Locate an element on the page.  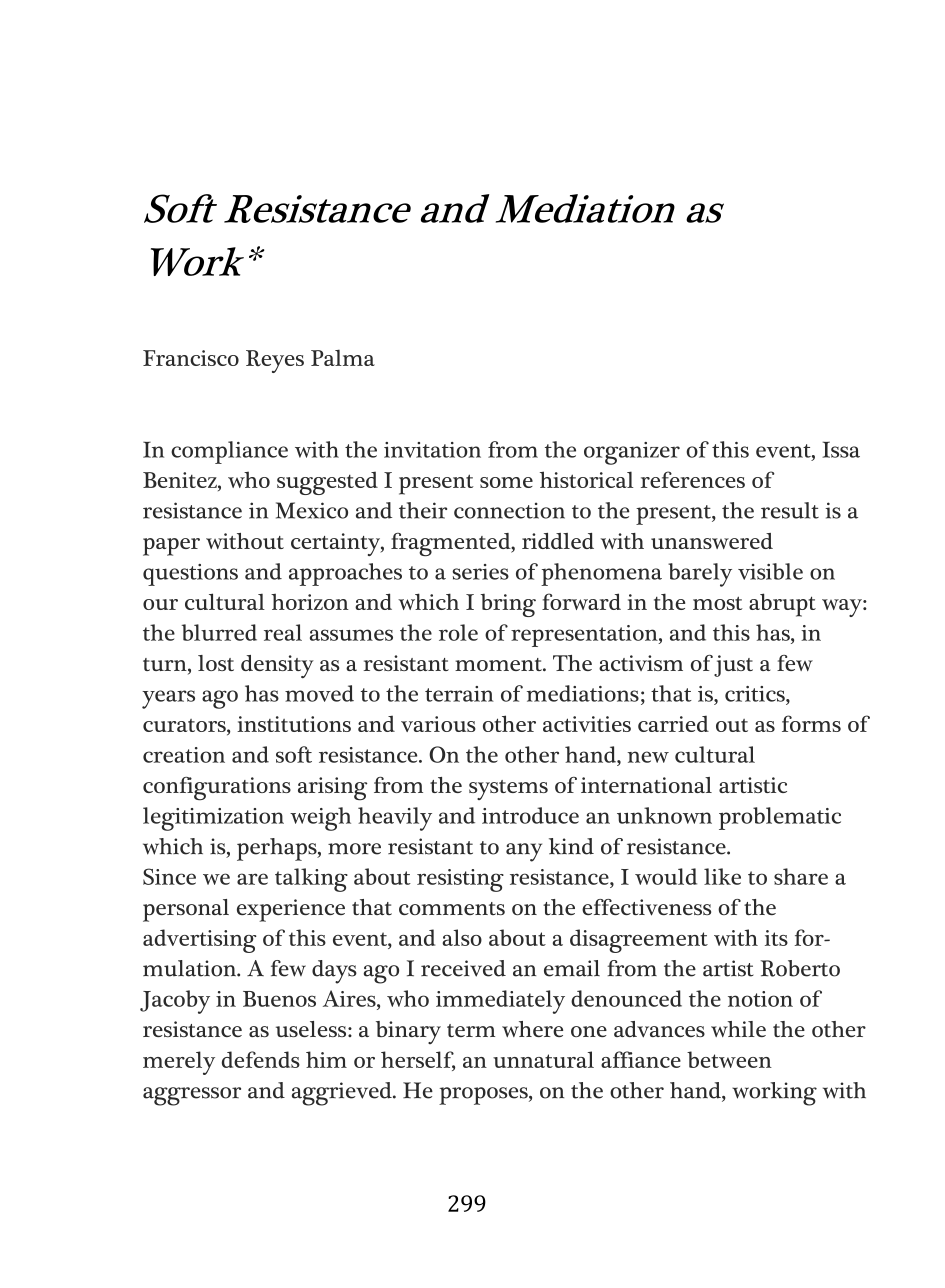
also is located at coordinates (462, 937).
